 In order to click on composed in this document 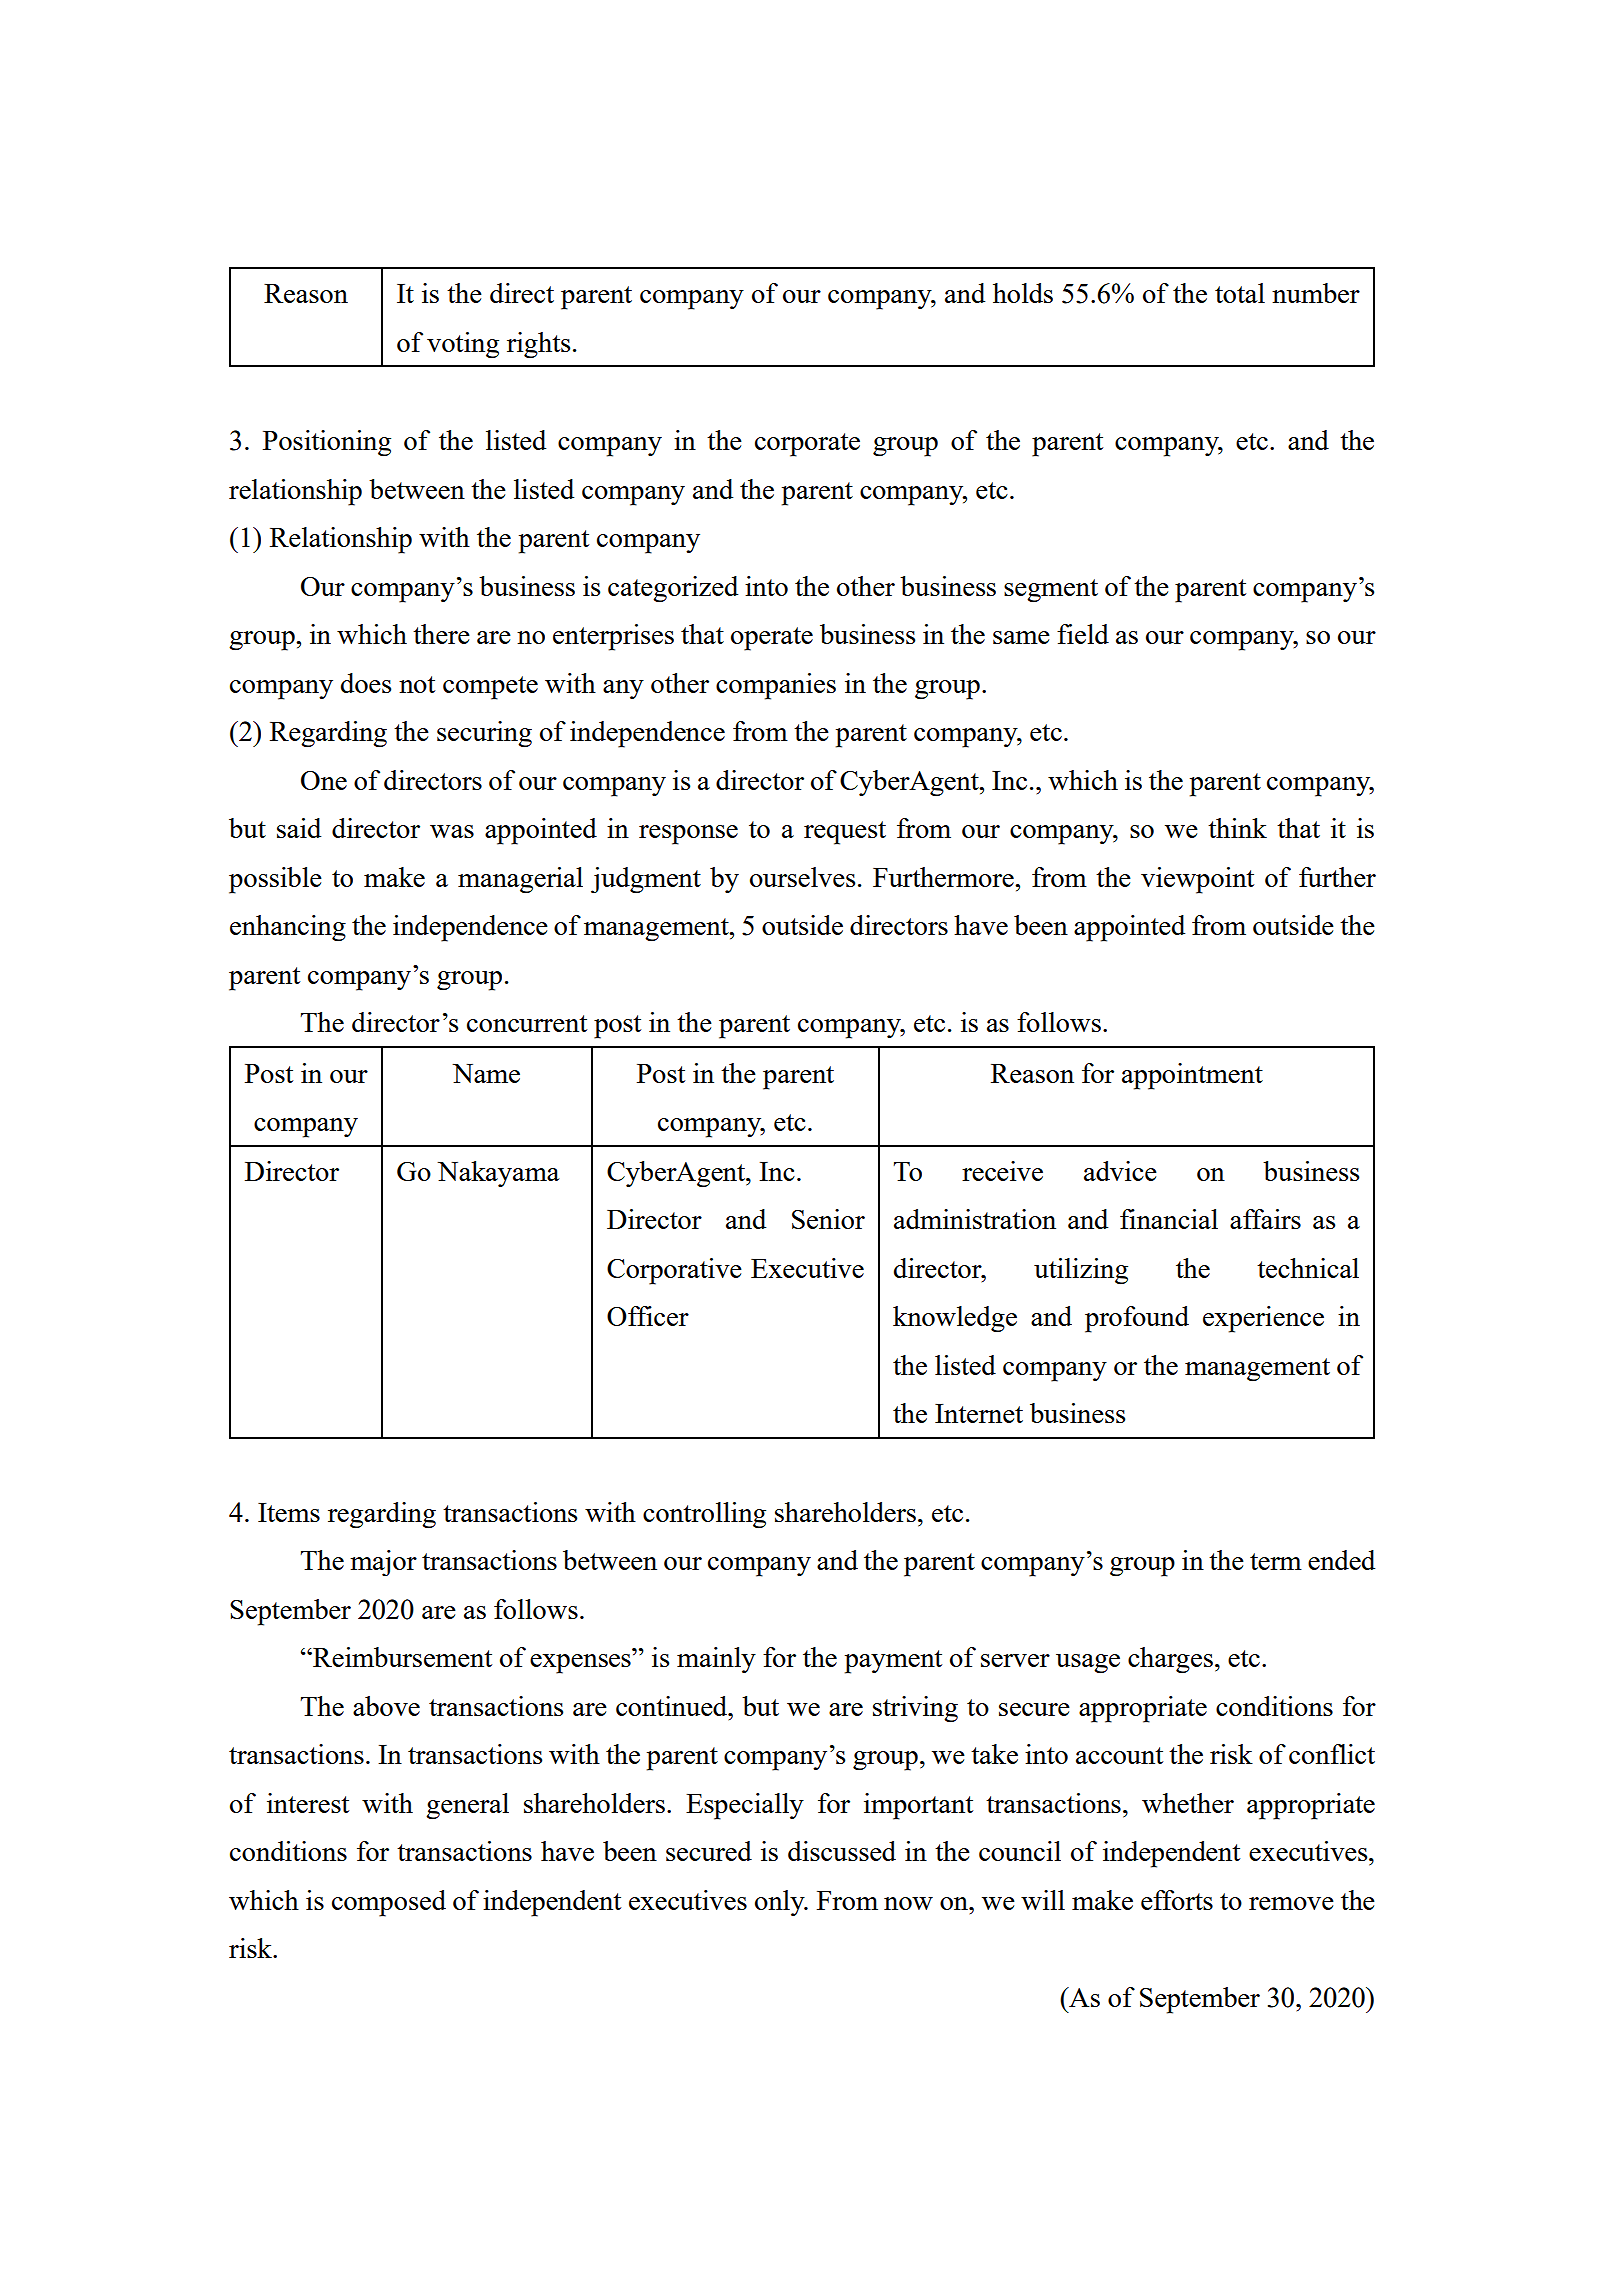, I will do `click(389, 1903)`.
